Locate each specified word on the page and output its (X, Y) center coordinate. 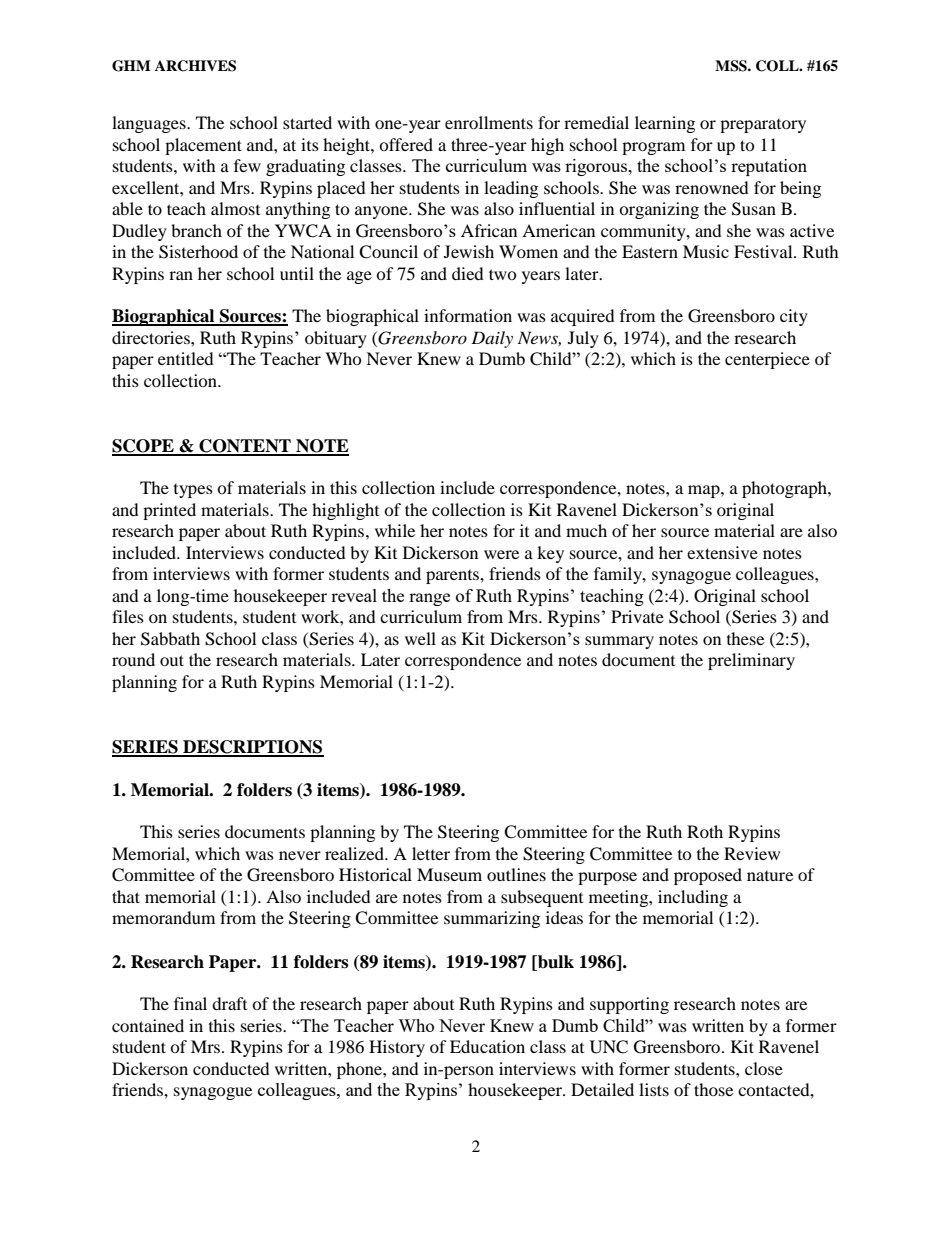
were (501, 554)
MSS (732, 66)
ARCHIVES (195, 66)
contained (148, 1025)
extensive (722, 552)
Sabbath (170, 639)
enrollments (489, 122)
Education (487, 1046)
